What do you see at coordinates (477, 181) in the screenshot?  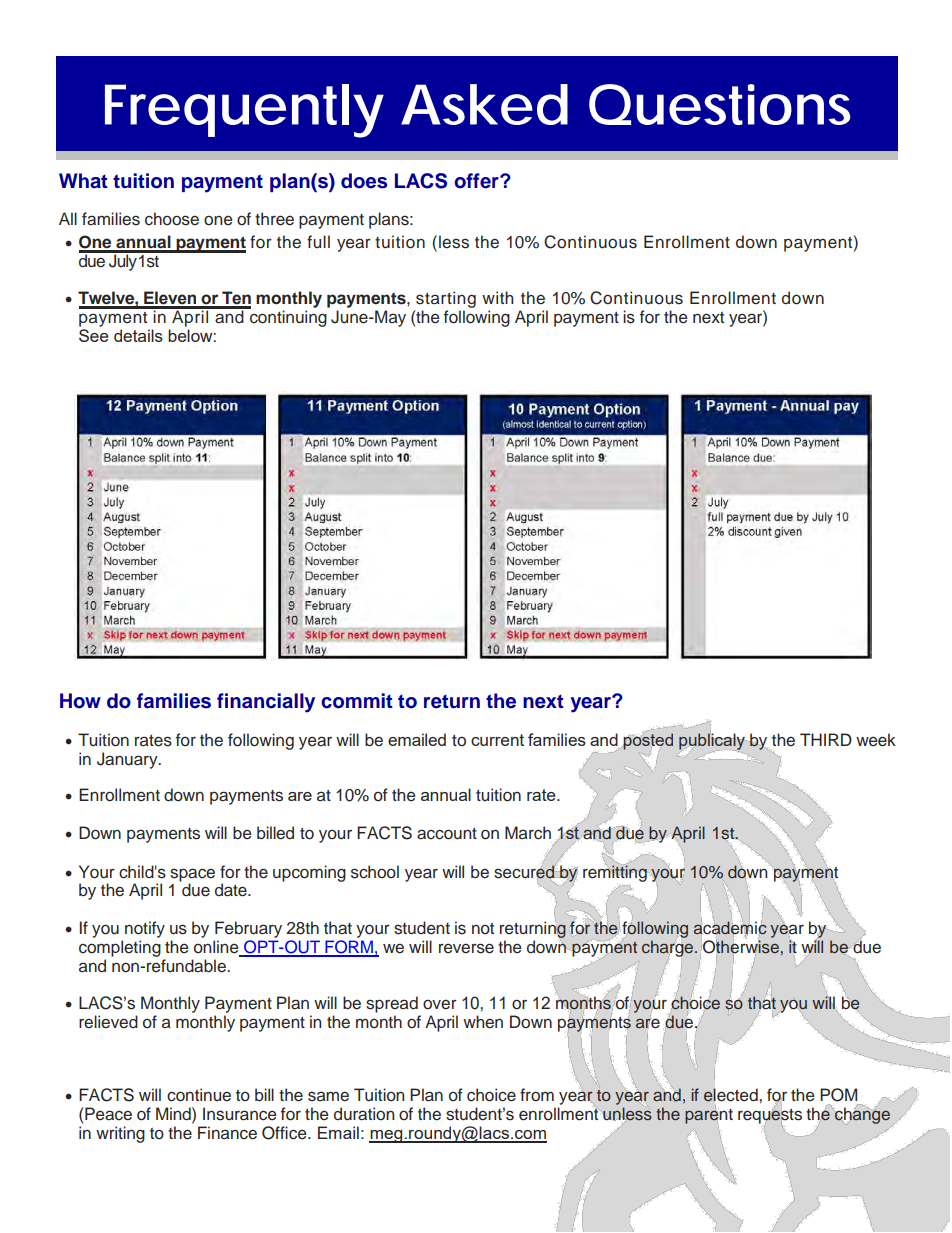 I see `offer` at bounding box center [477, 181].
